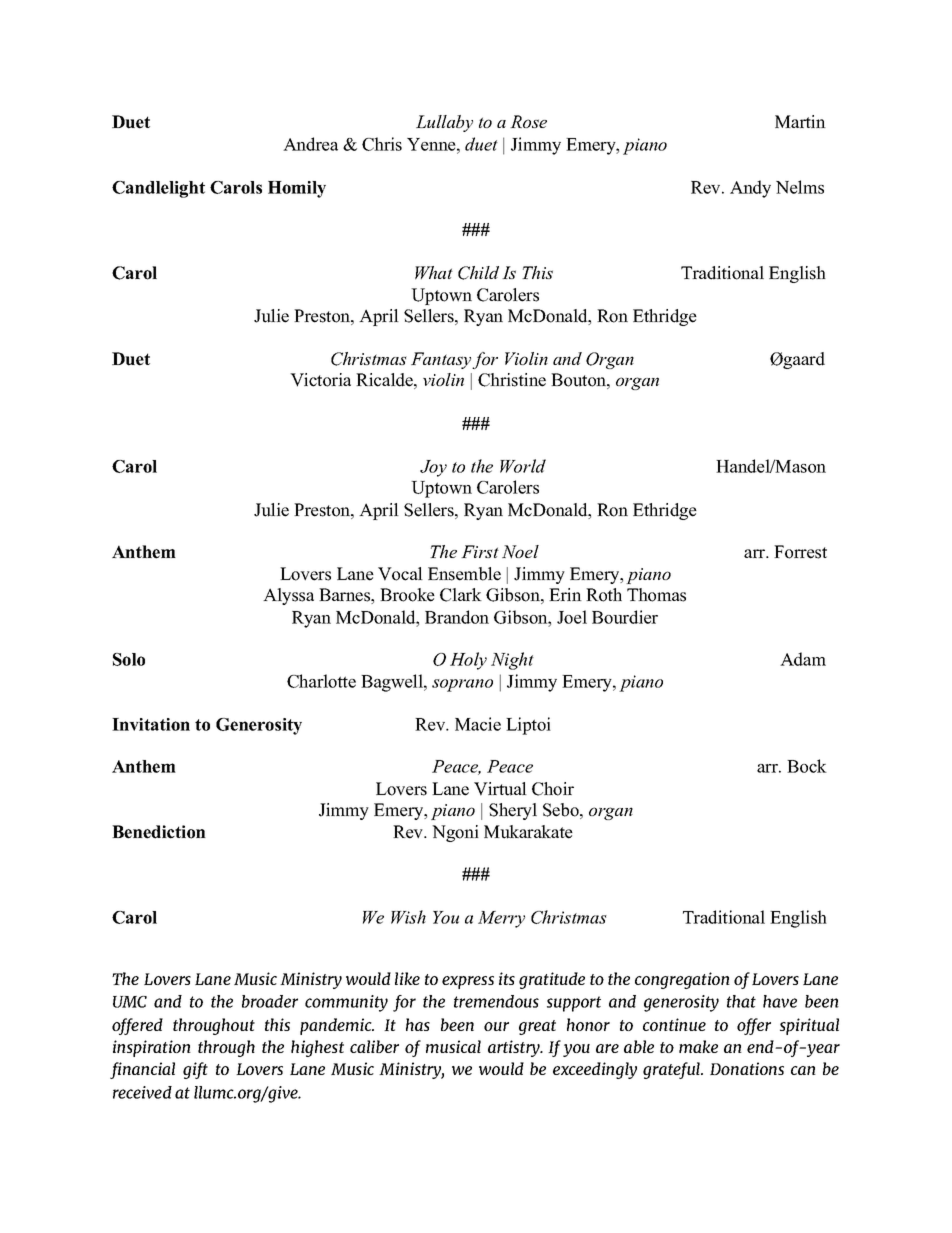  I want to click on Brandon, so click(457, 617).
